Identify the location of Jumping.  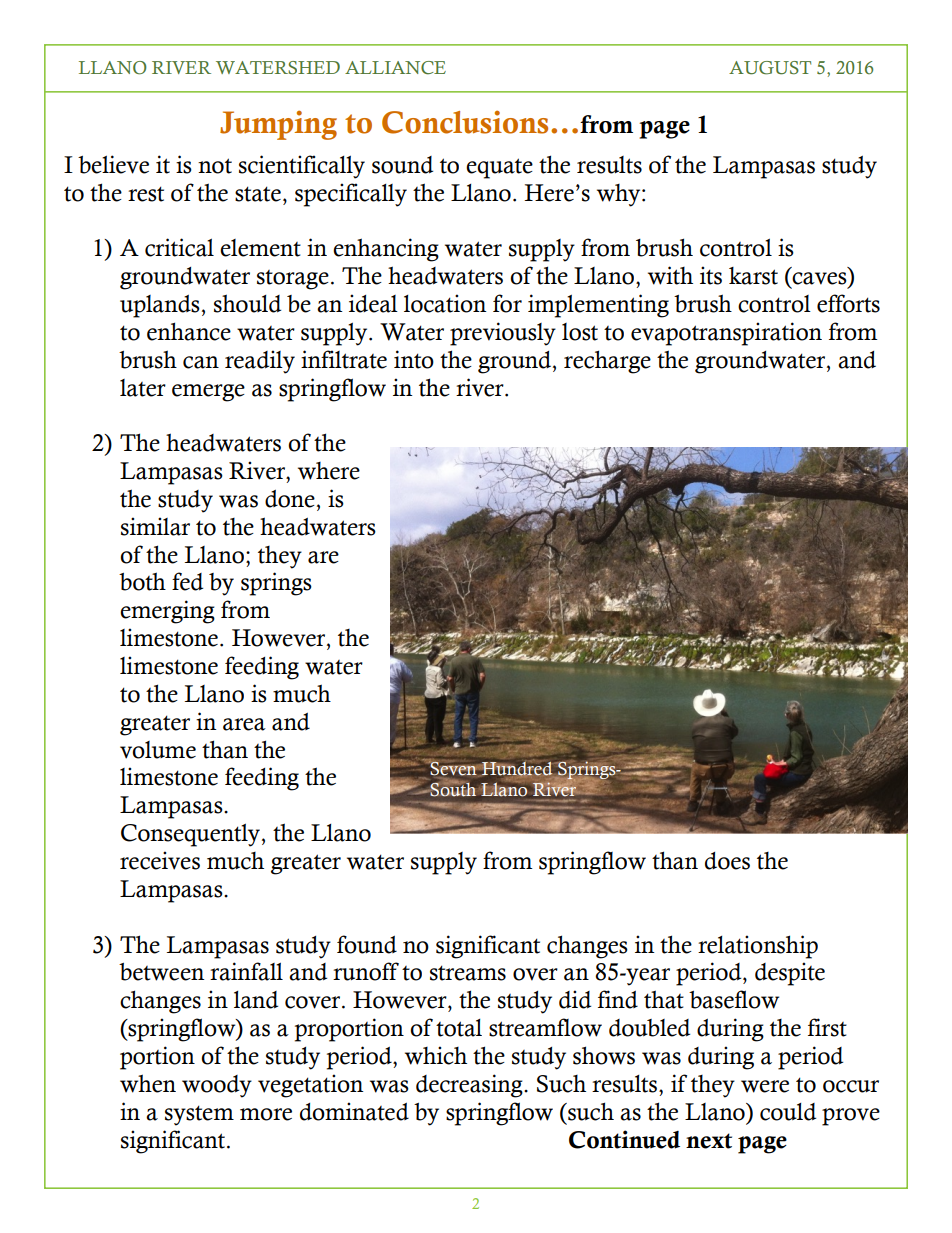
(278, 125).
